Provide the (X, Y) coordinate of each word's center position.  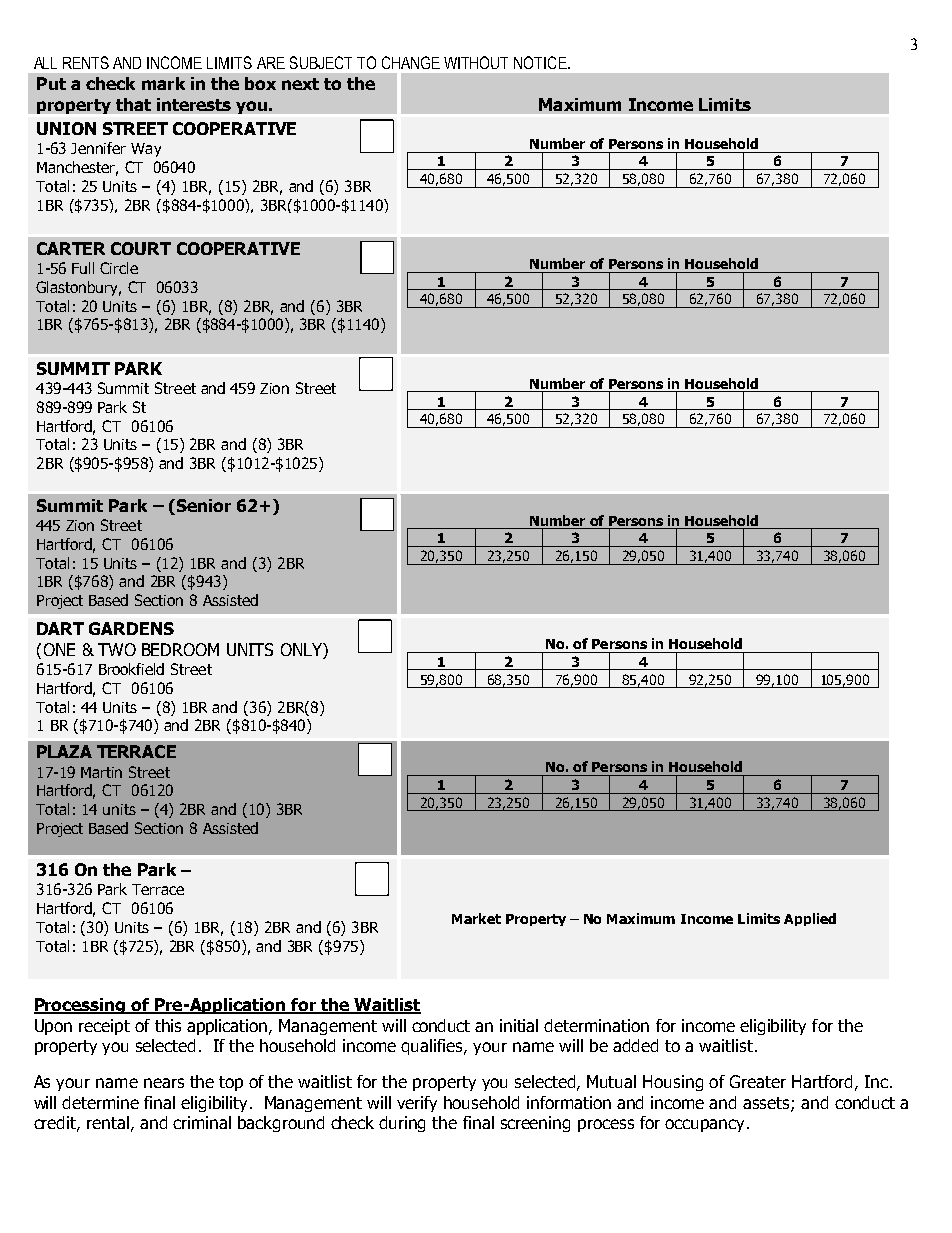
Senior (202, 507)
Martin (101, 772)
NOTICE (541, 62)
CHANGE (411, 62)
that (133, 104)
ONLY (302, 651)
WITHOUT (476, 62)
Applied (810, 919)
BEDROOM (180, 649)
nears (164, 1083)
